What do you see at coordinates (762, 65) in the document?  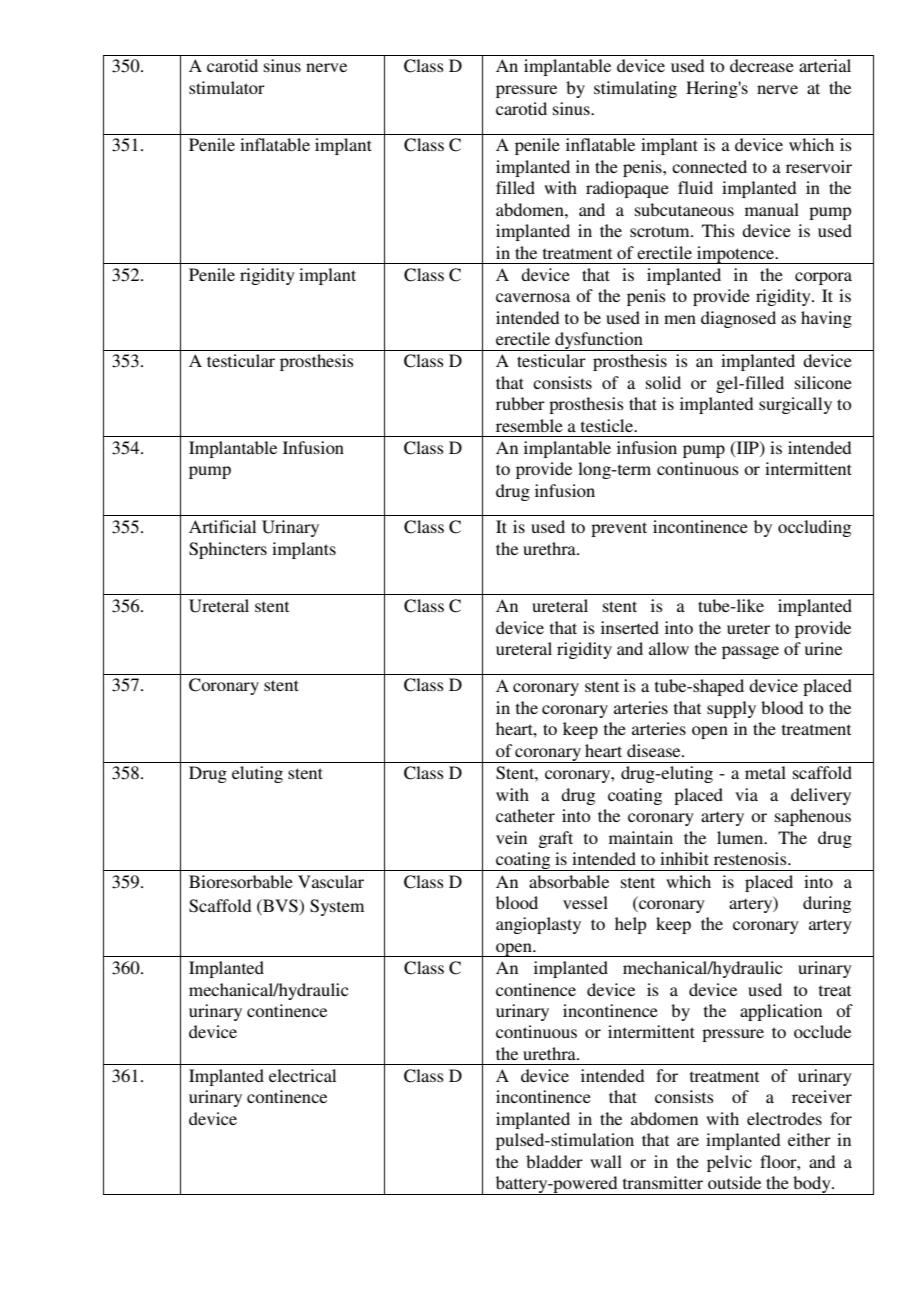 I see `decrease` at bounding box center [762, 65].
